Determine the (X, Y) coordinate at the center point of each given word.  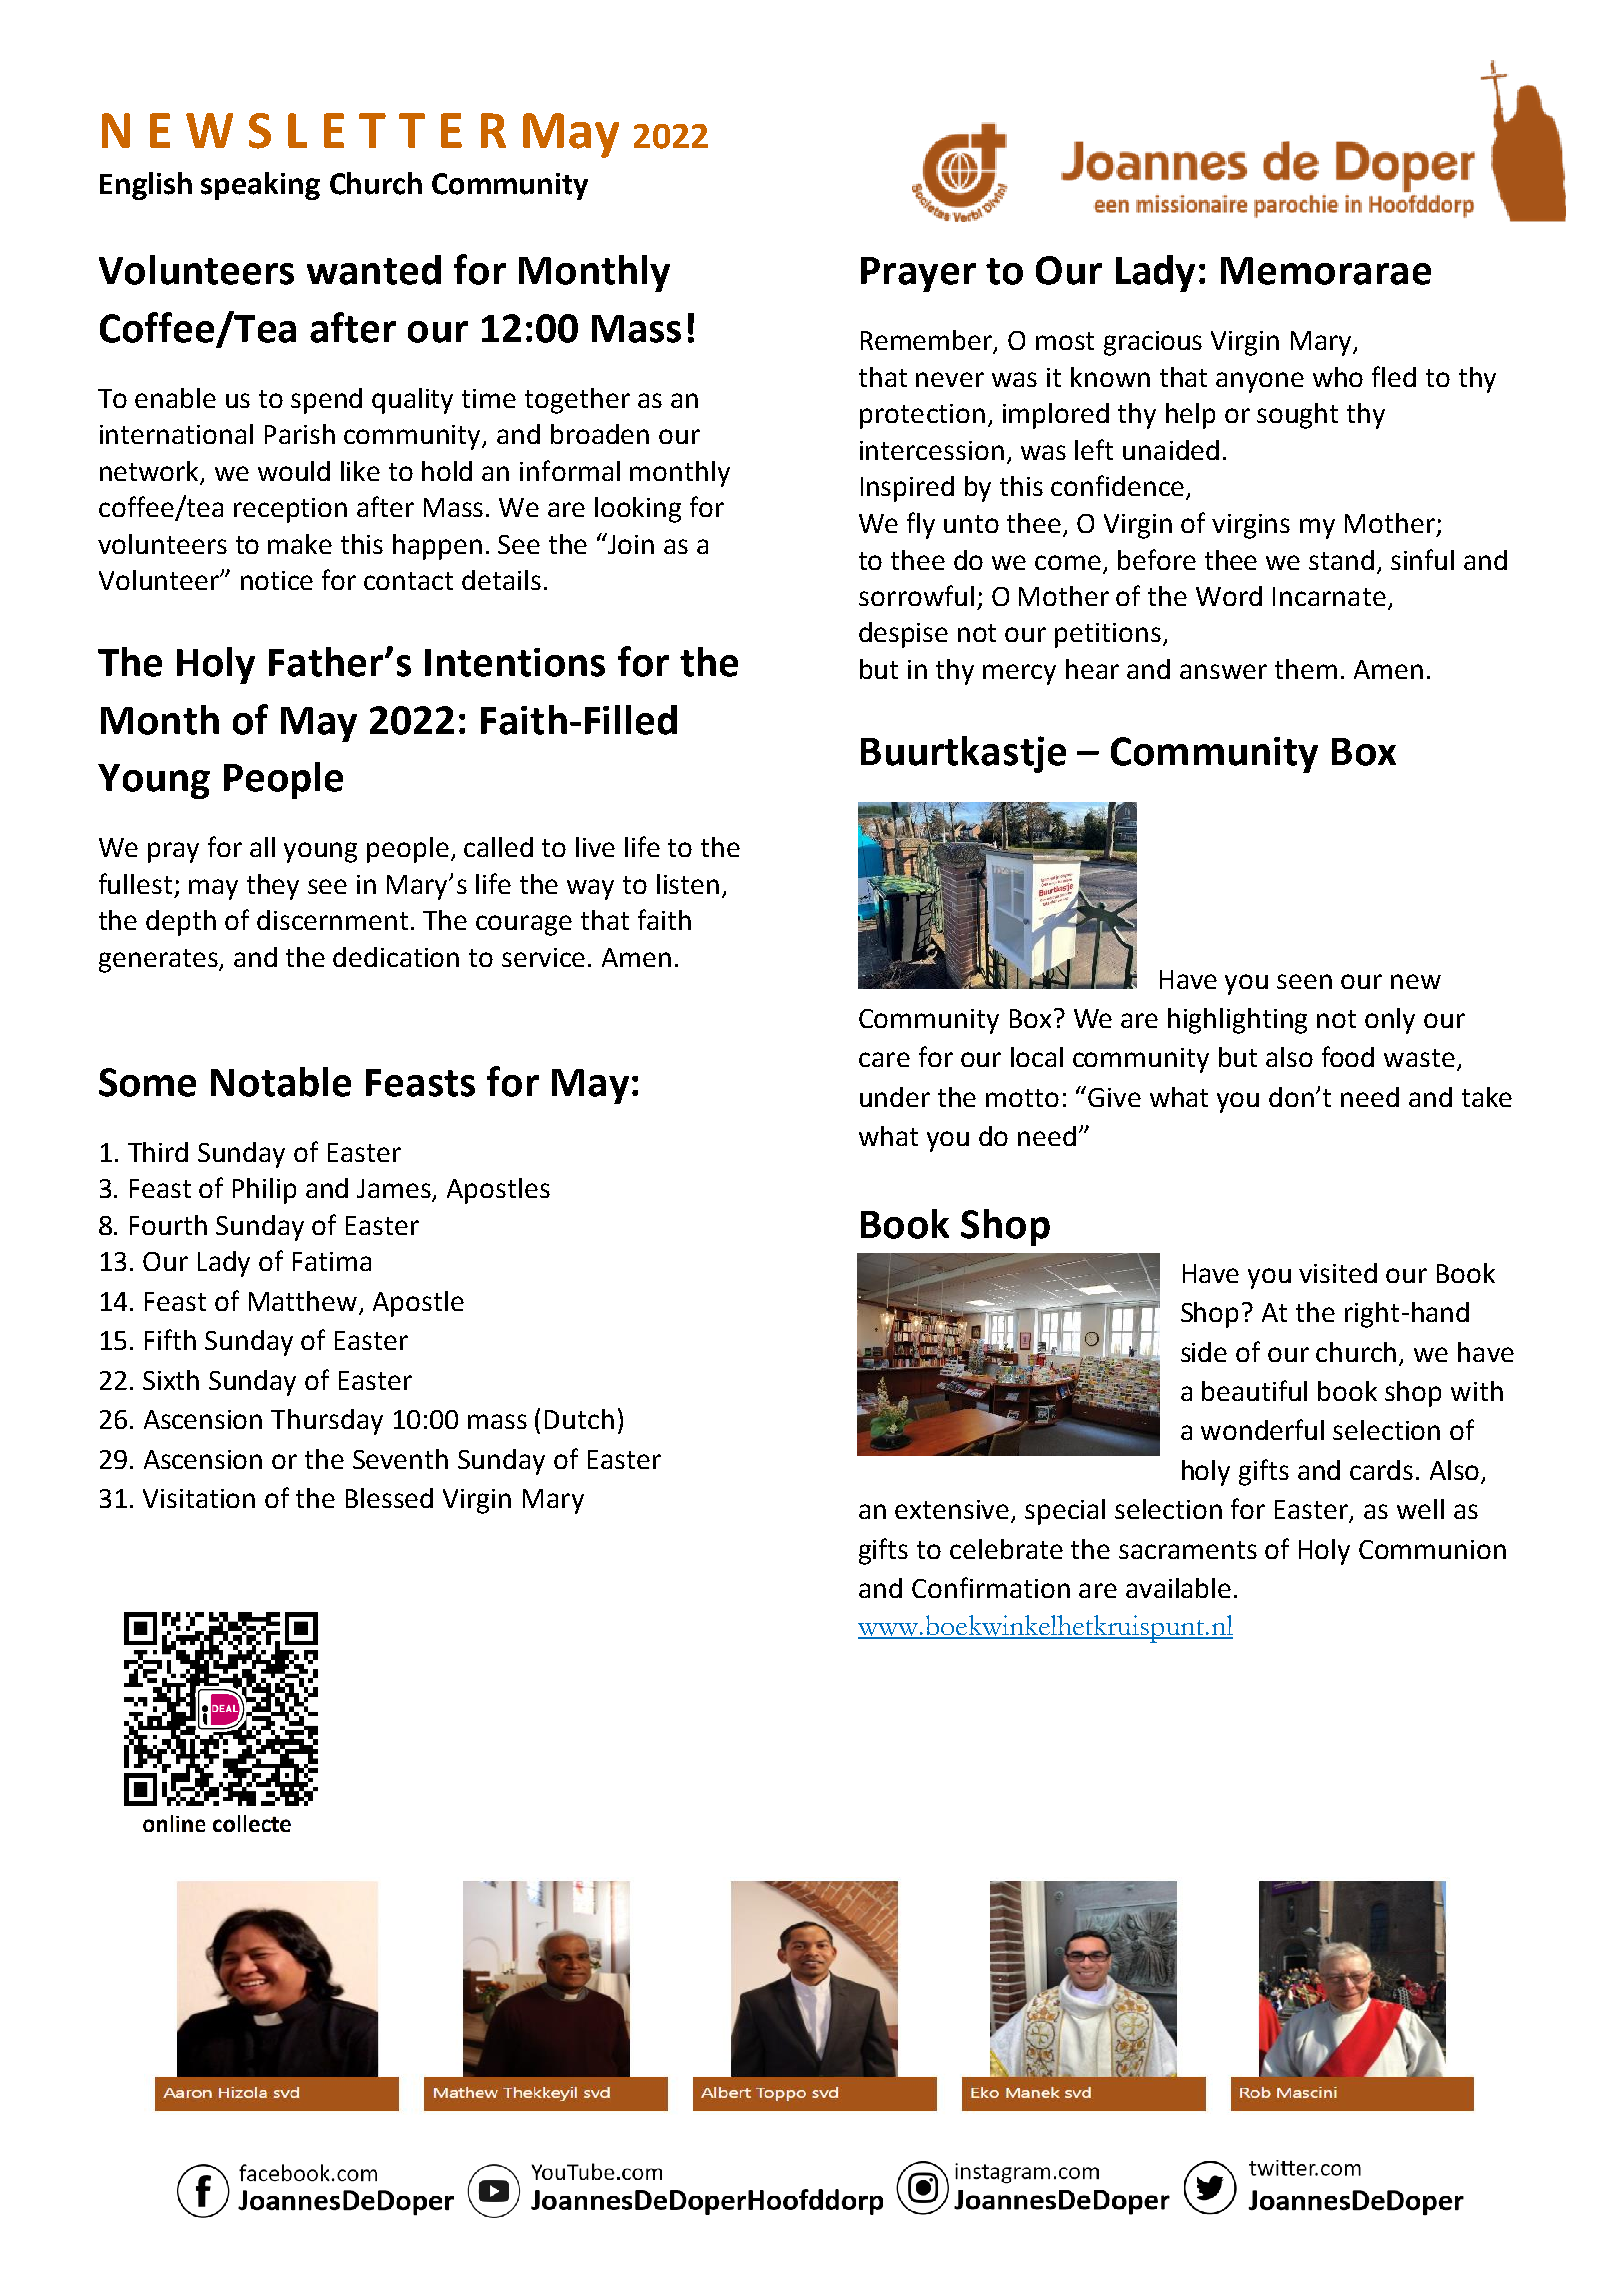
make (300, 544)
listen (688, 884)
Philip (264, 1191)
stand (1341, 560)
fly (921, 525)
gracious (1153, 343)
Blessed (389, 1498)
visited (1338, 1273)
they (273, 887)
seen (1304, 981)
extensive (953, 1511)
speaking (260, 186)
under (895, 1097)
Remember (928, 341)
